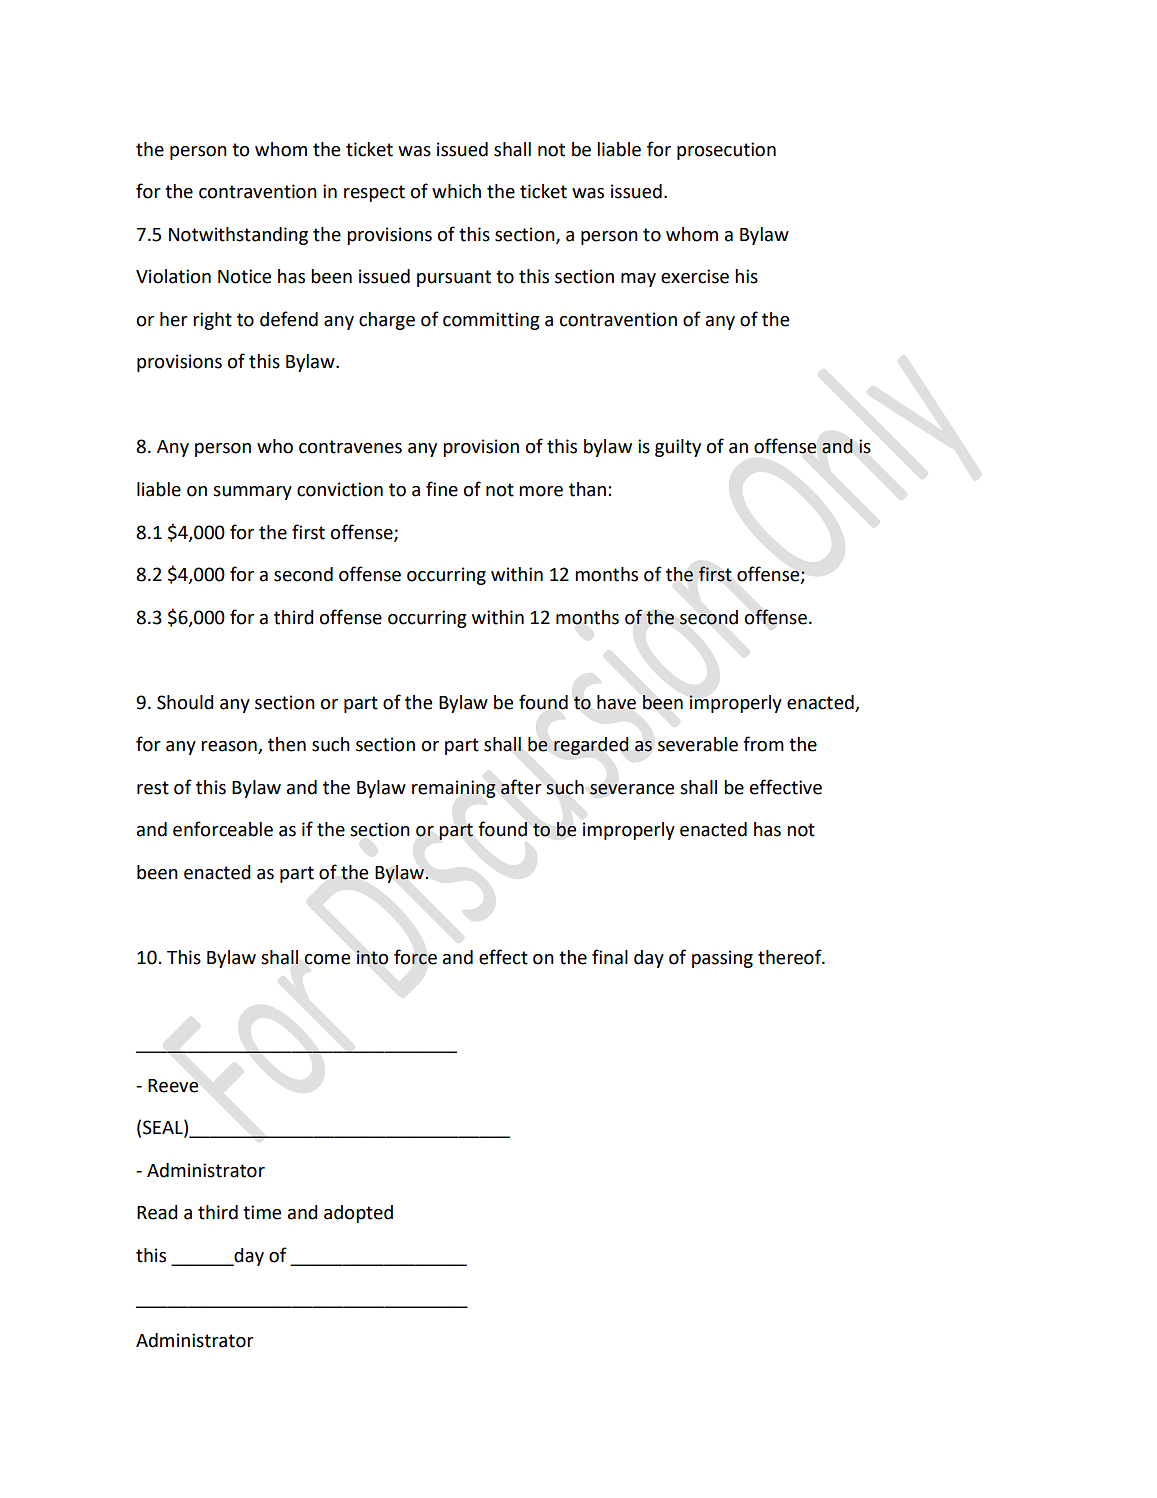  I want to click on time, so click(262, 1212).
